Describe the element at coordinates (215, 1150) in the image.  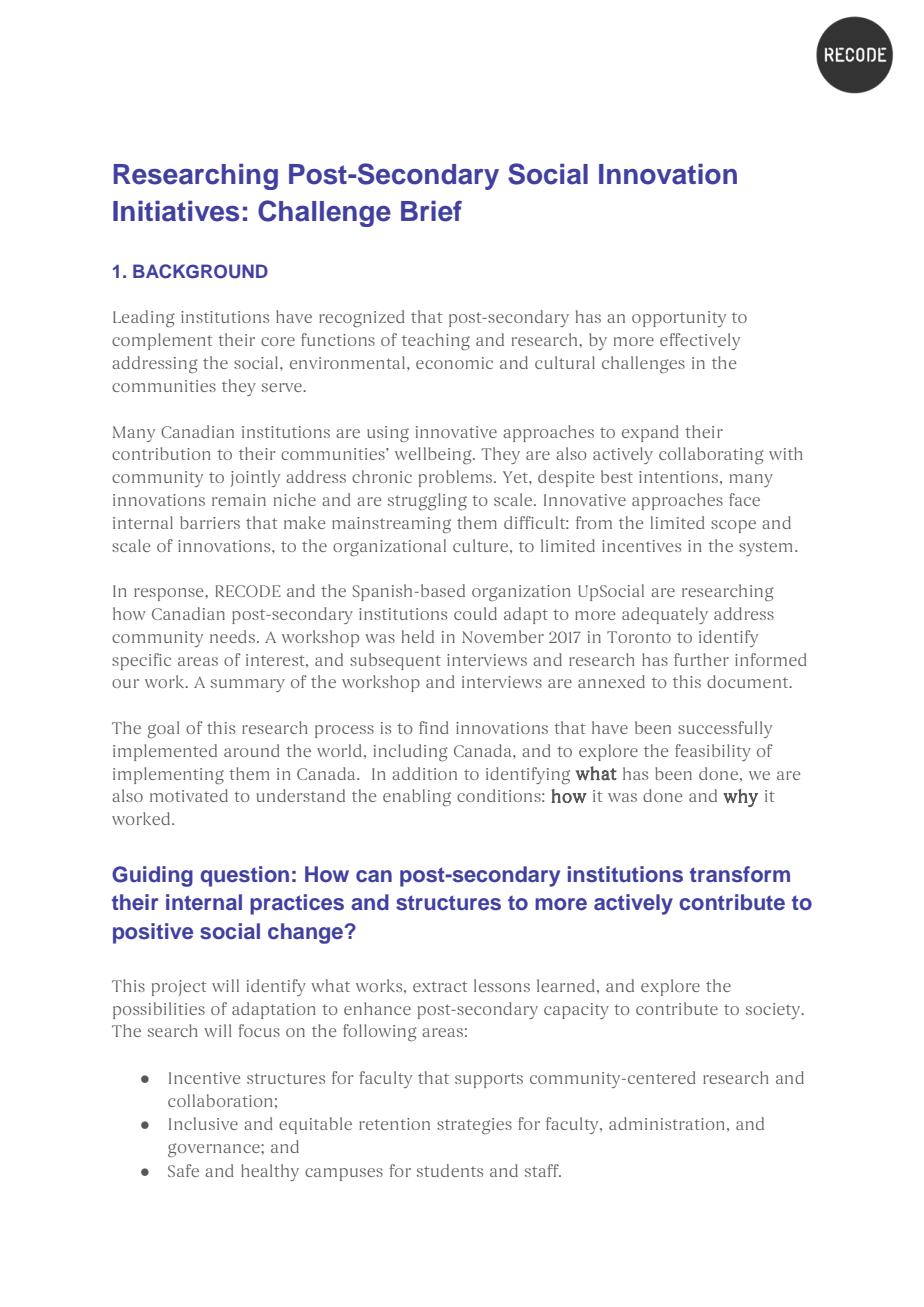
I see `governance` at that location.
